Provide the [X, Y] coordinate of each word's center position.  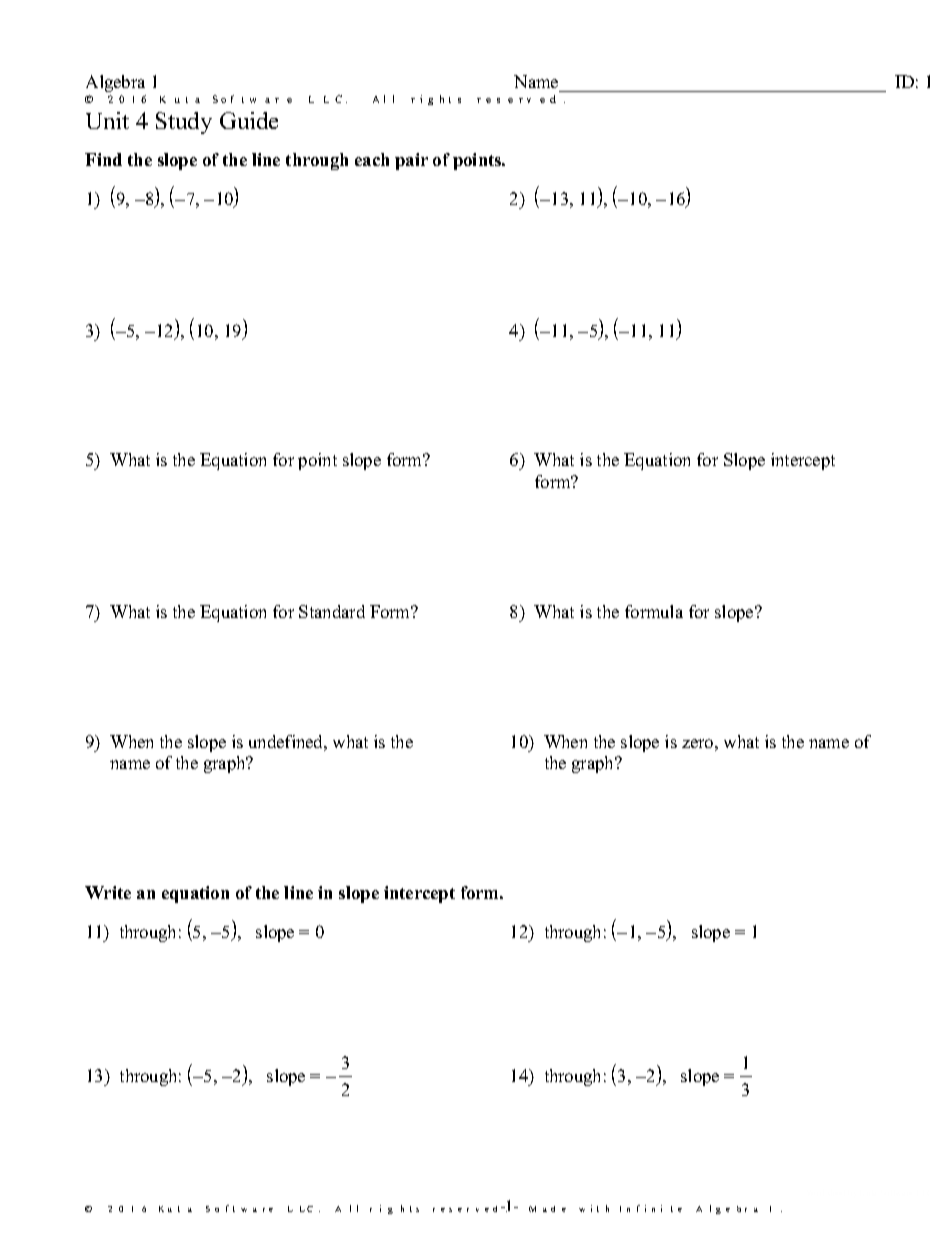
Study [184, 123]
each [372, 159]
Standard [332, 611]
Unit [107, 120]
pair [411, 161]
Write [108, 892]
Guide [249, 120]
